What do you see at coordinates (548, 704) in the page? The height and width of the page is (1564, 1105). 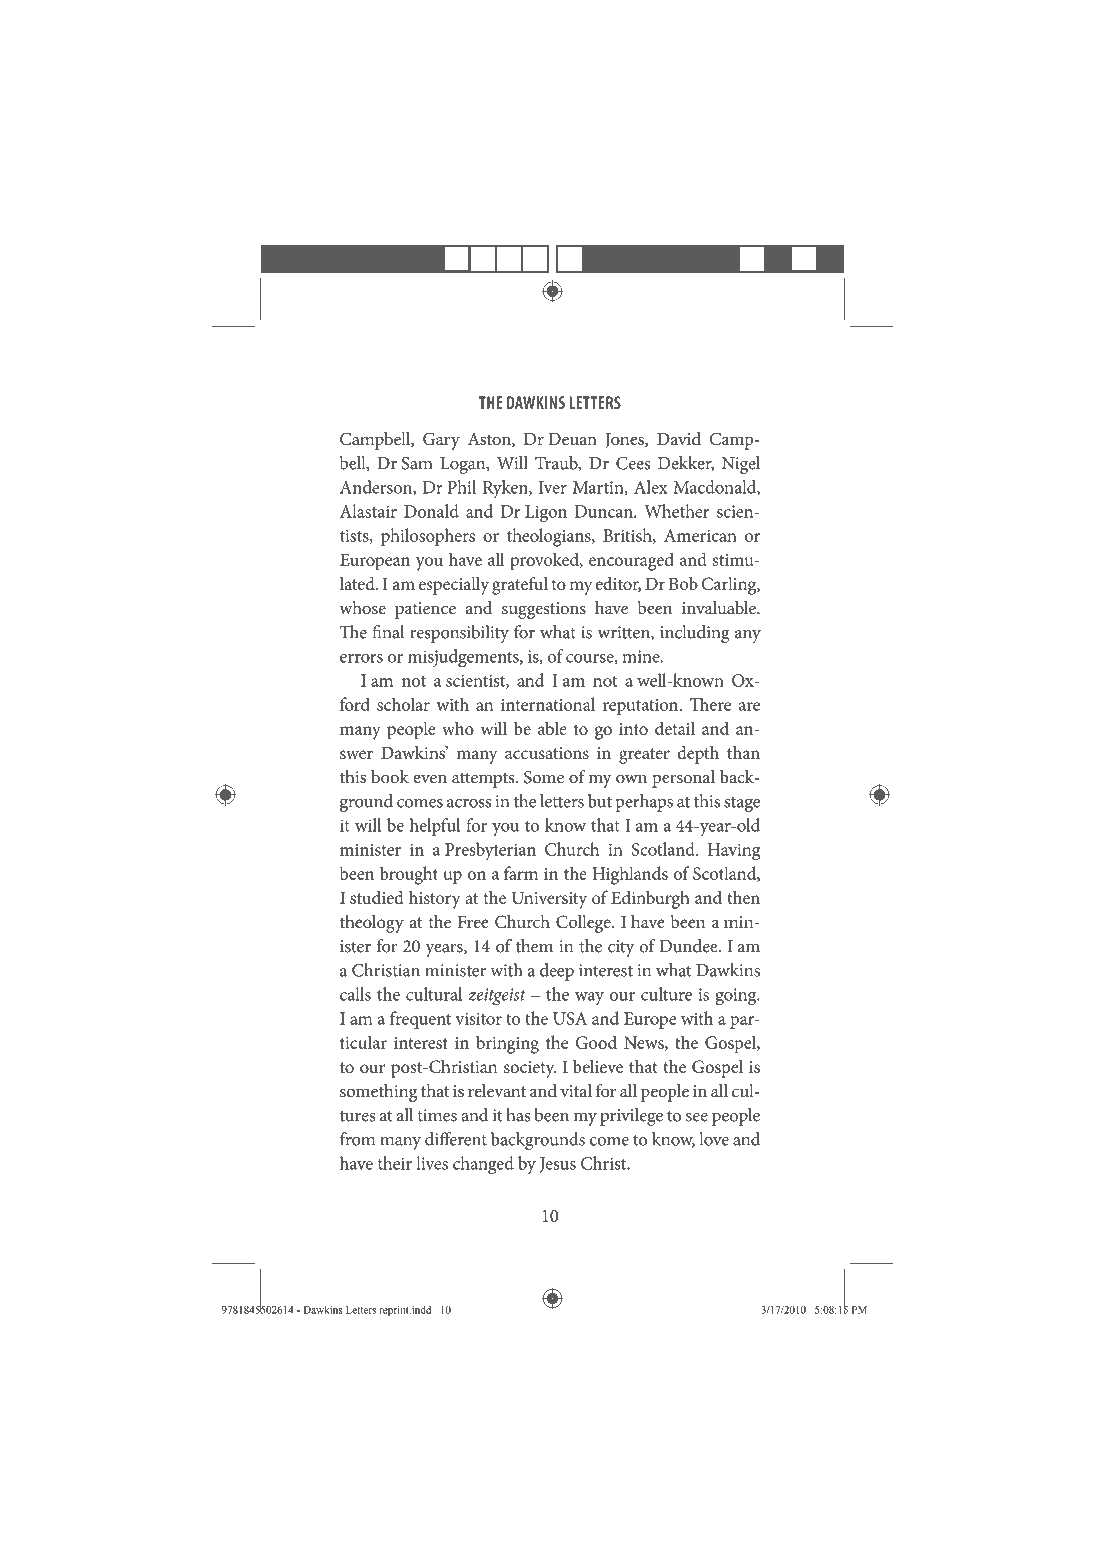 I see `international` at bounding box center [548, 704].
